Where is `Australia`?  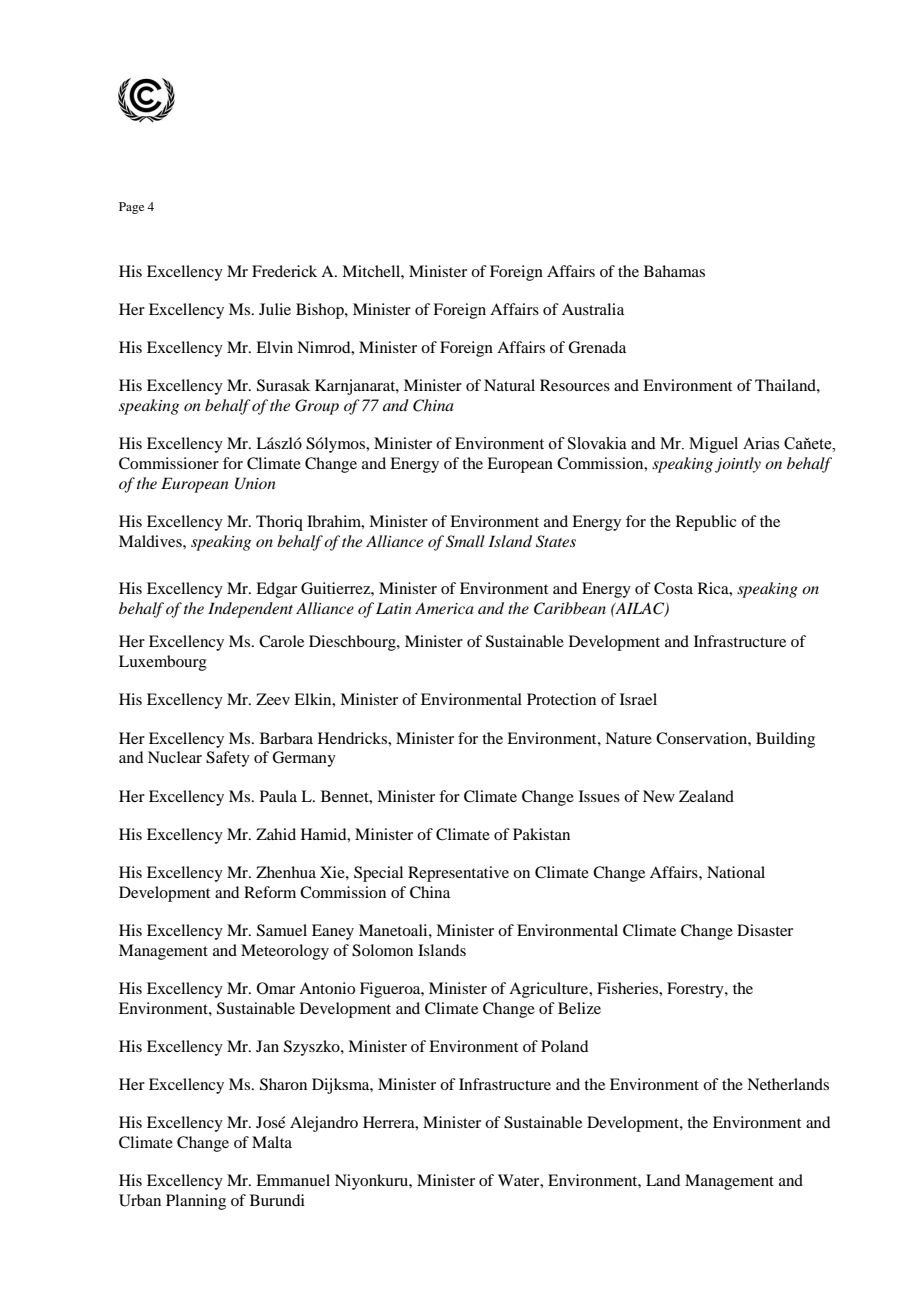 Australia is located at coordinates (593, 309).
